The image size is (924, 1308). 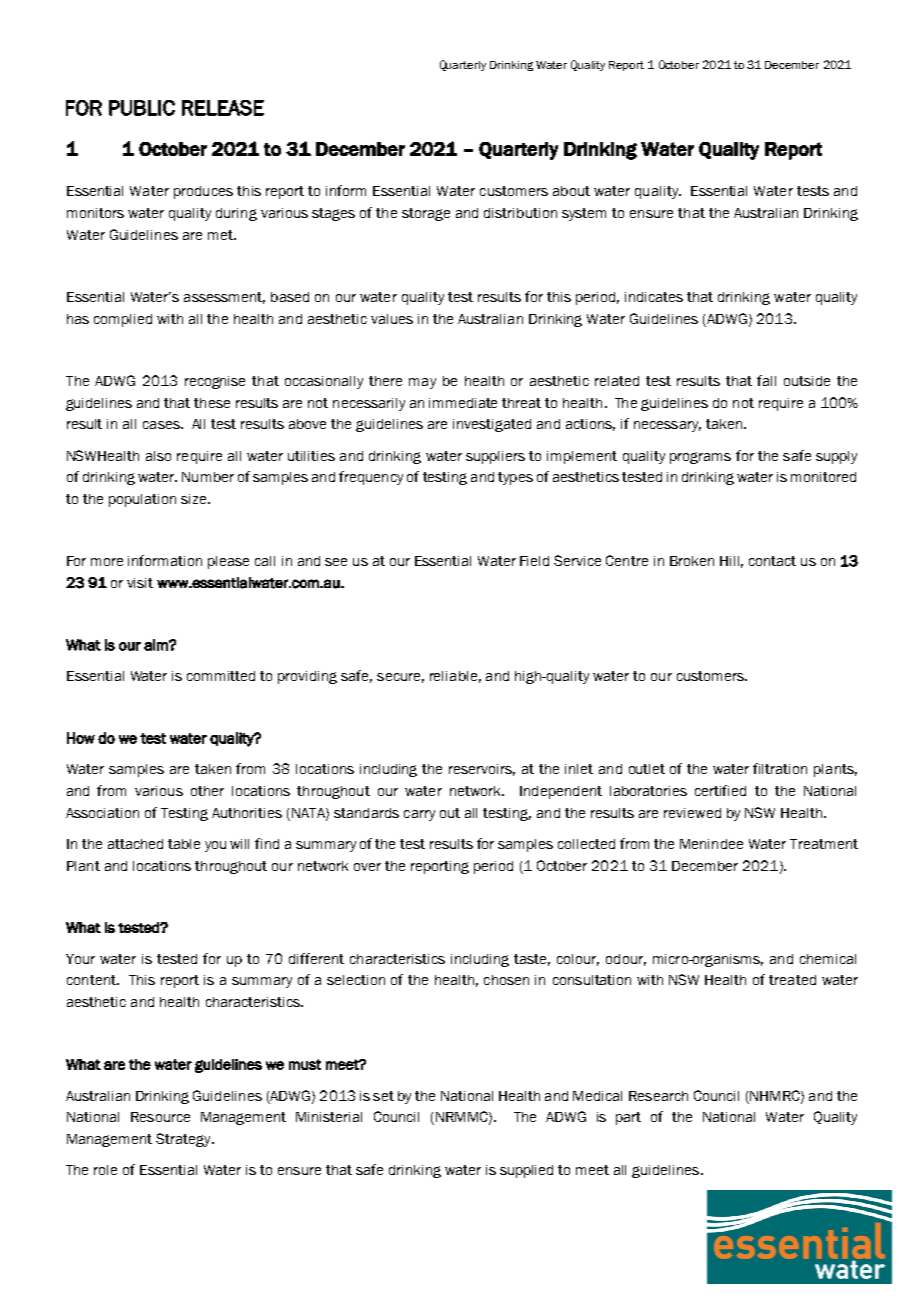 What do you see at coordinates (571, 191) in the screenshot?
I see `about` at bounding box center [571, 191].
